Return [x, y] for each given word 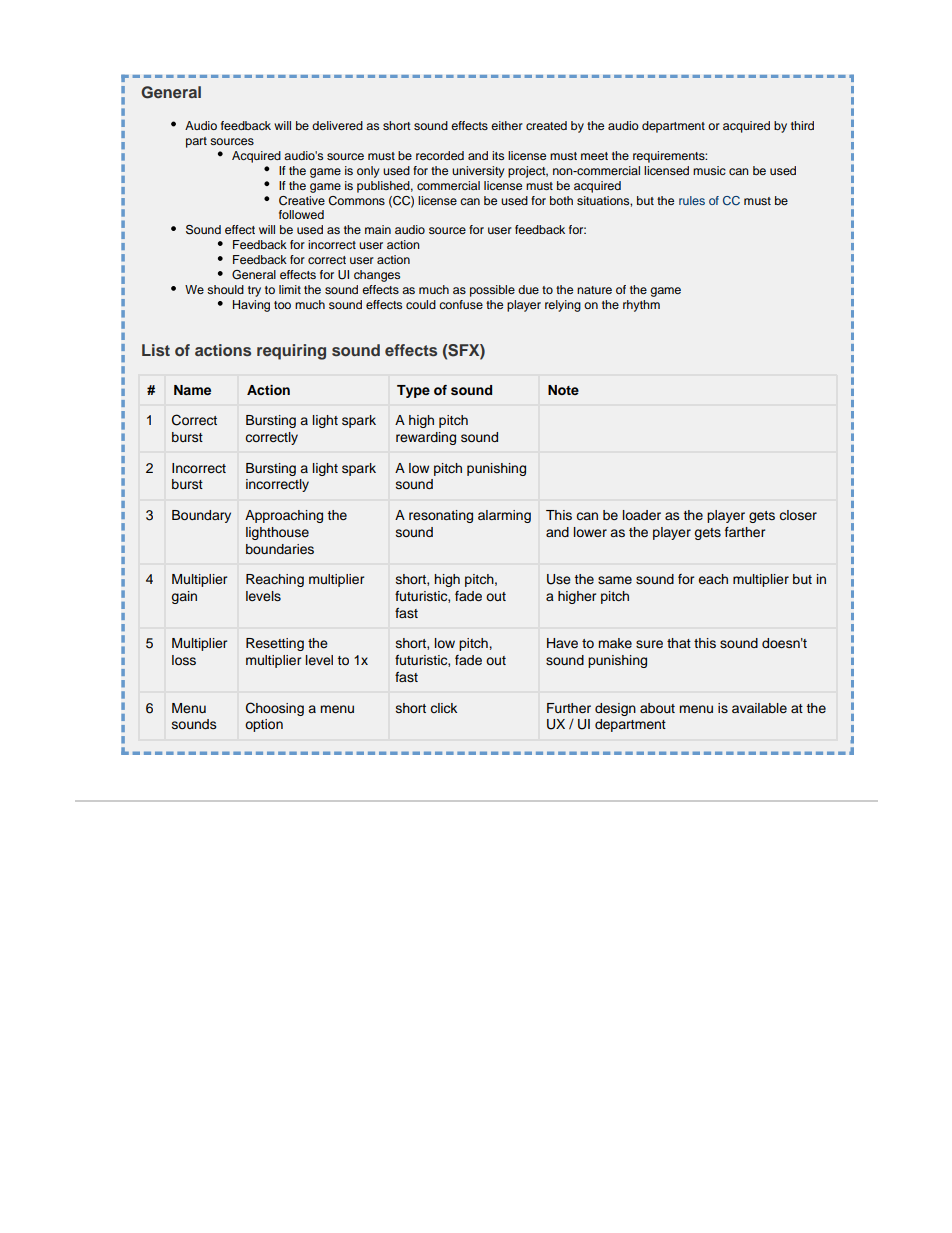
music [709, 170]
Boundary [201, 516]
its [498, 155]
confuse [461, 304]
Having [251, 306]
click [443, 708]
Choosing [275, 709]
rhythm [641, 306]
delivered [337, 125]
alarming [504, 516]
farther [745, 532]
